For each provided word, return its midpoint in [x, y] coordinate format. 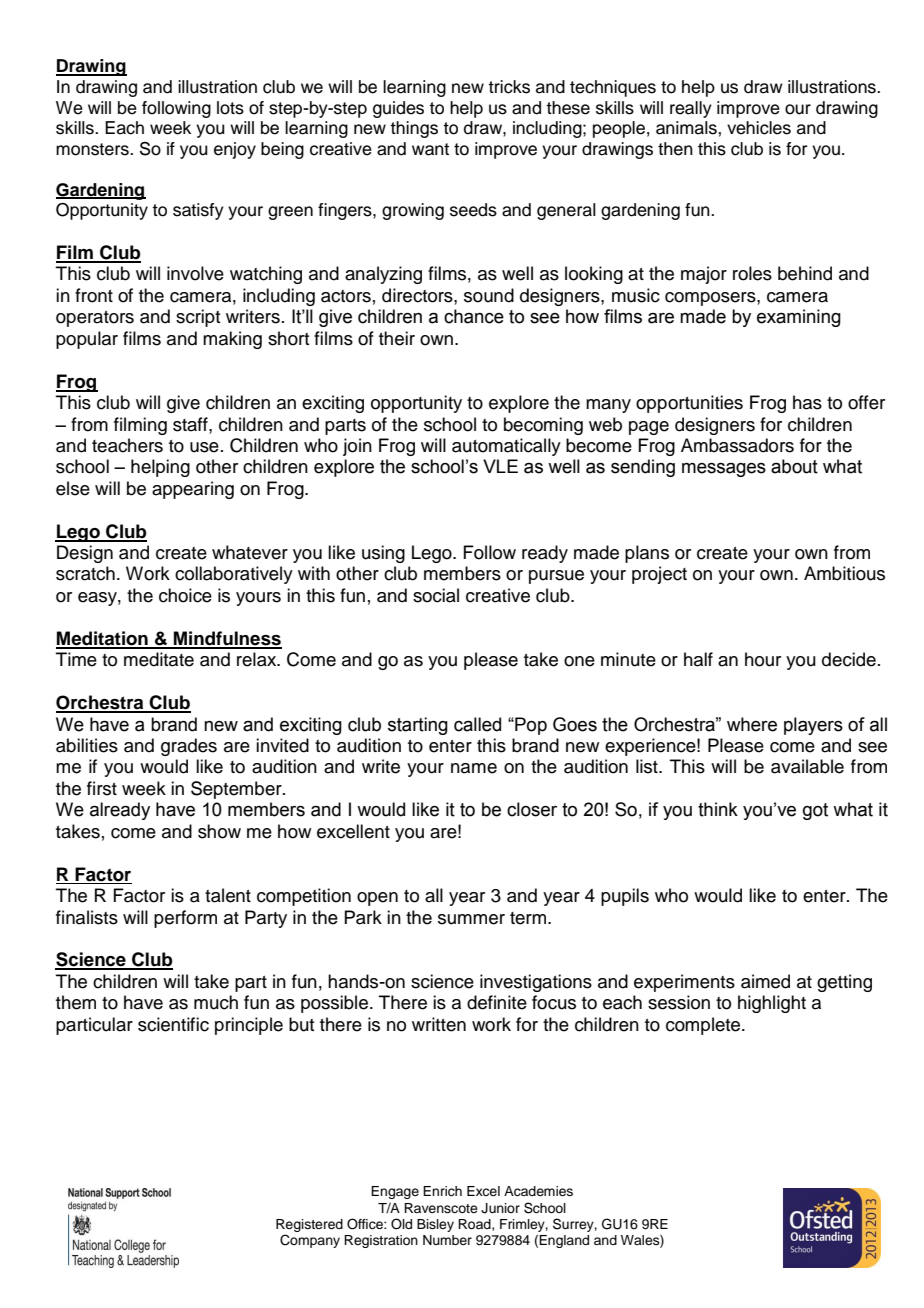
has [807, 402]
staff [191, 424]
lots [230, 108]
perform [185, 919]
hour [763, 659]
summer [471, 919]
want [430, 149]
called [477, 724]
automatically [506, 447]
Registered [309, 1225]
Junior [500, 1208]
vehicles [759, 128]
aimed [765, 981]
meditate [159, 659]
